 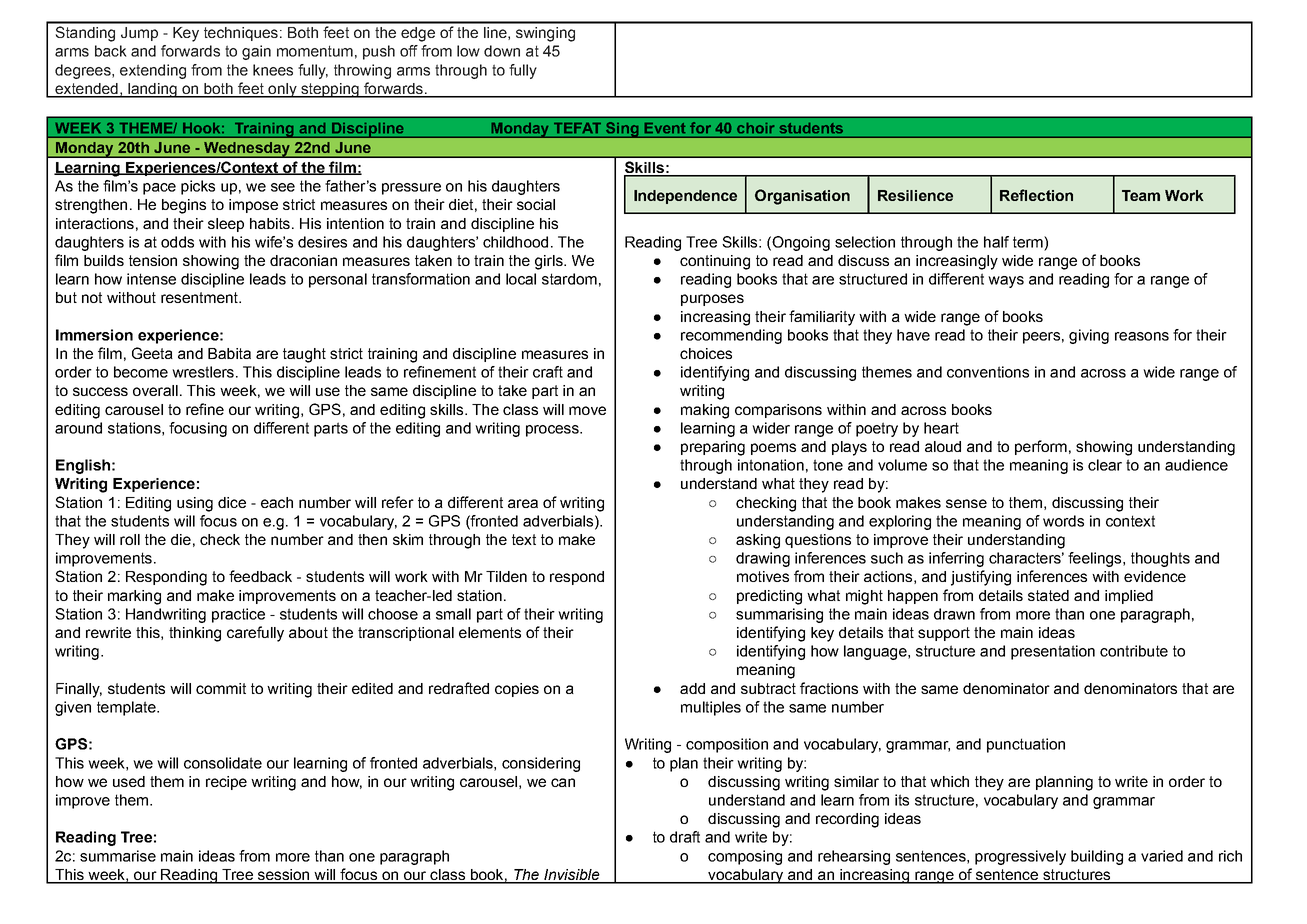 I want to click on Event, so click(x=665, y=128).
